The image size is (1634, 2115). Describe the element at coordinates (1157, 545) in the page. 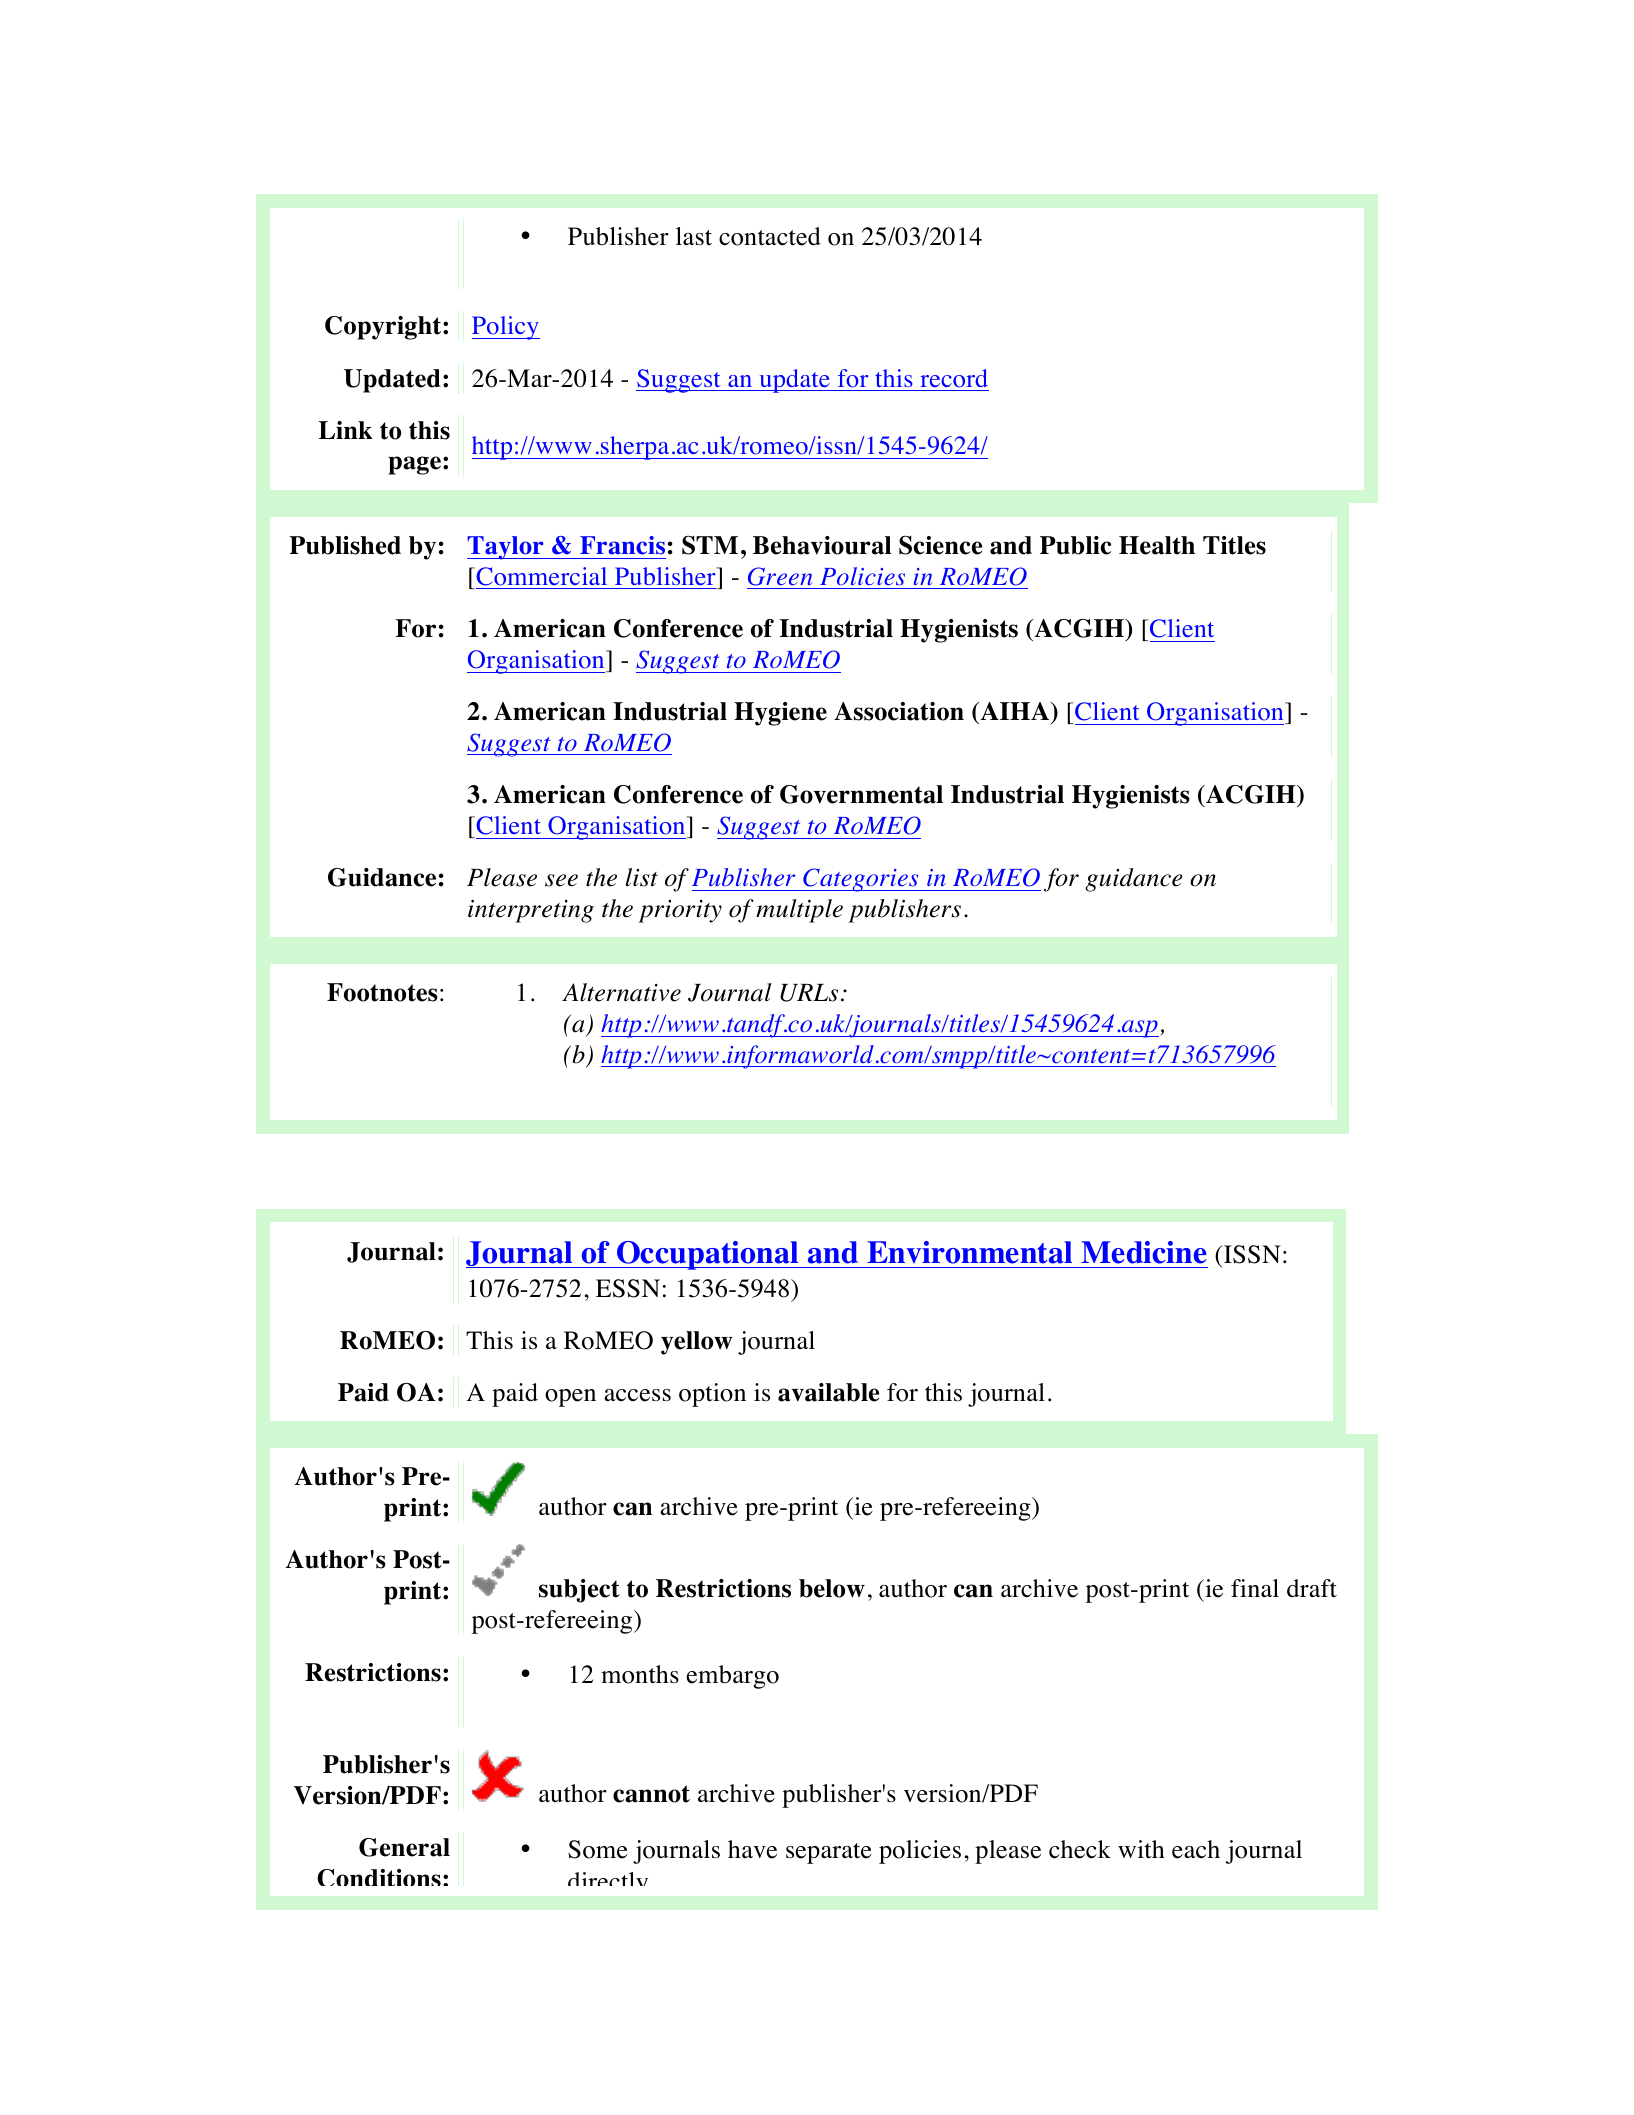

I see `Health` at that location.
